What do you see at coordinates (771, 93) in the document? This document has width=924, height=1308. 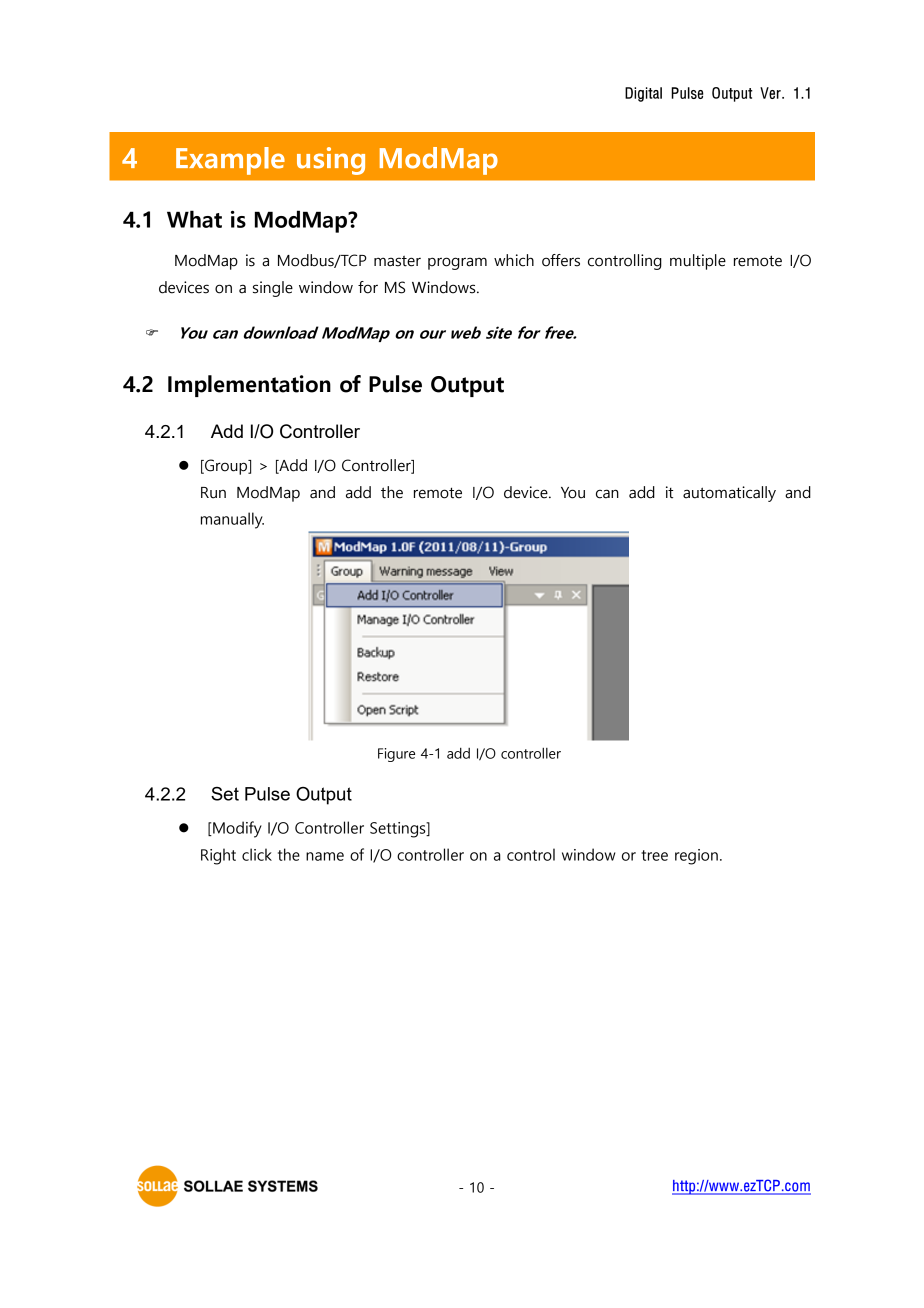 I see `Ver` at bounding box center [771, 93].
